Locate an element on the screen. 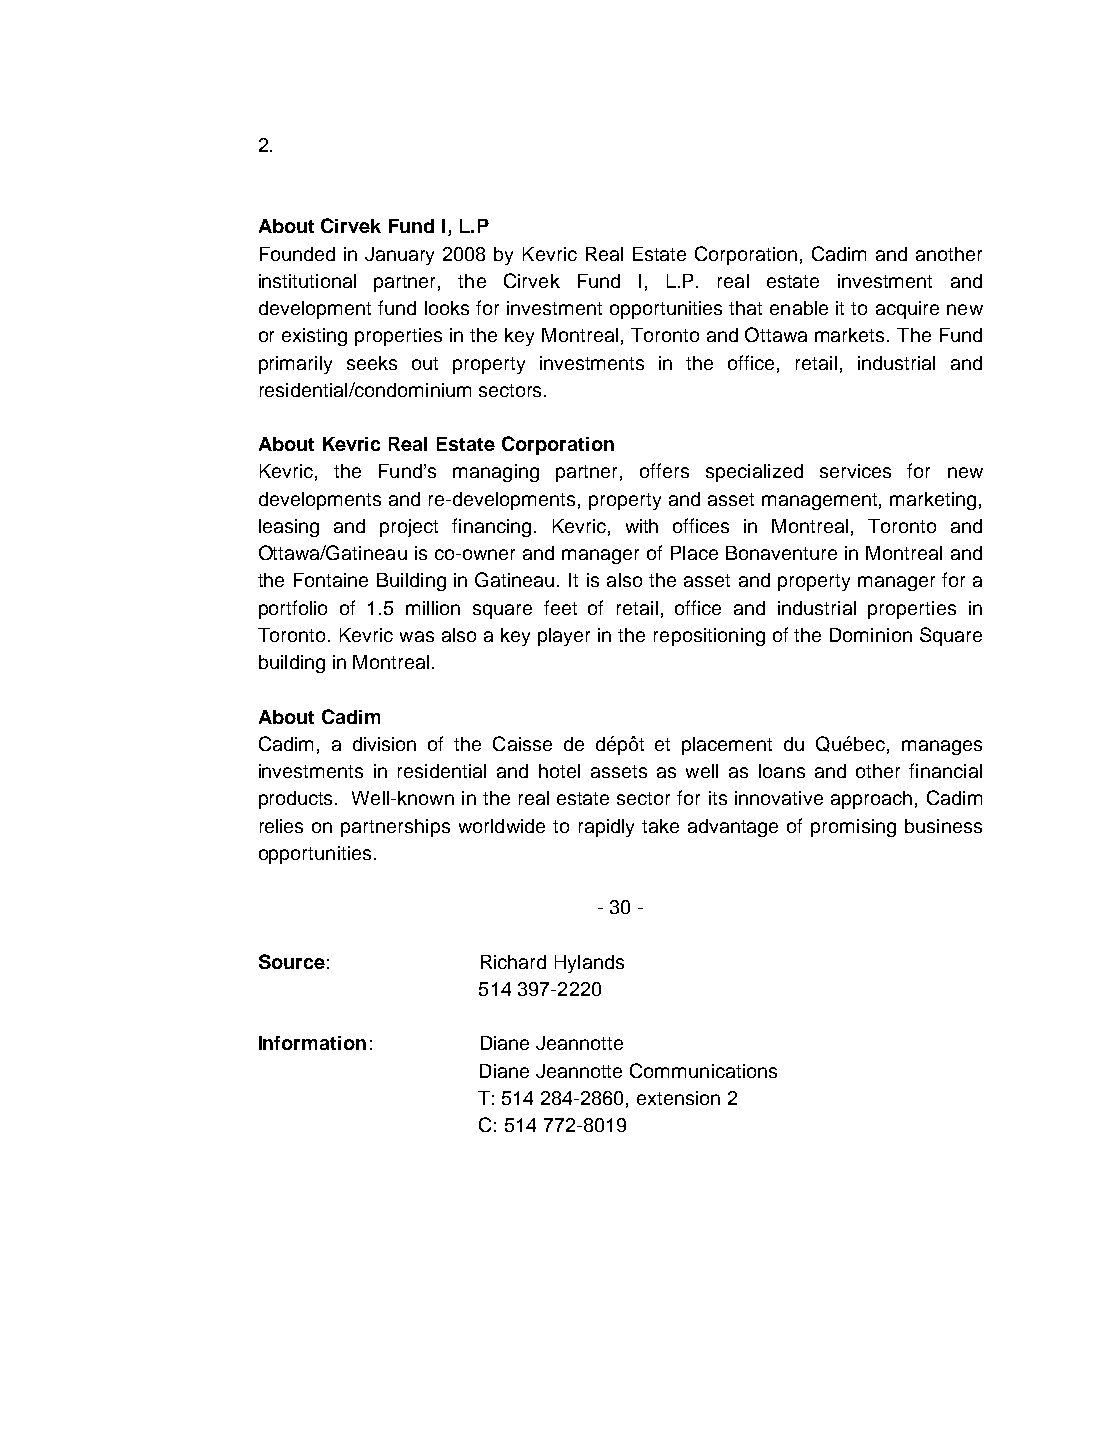 This screenshot has height=1438, width=1112. Communications is located at coordinates (703, 1070).
